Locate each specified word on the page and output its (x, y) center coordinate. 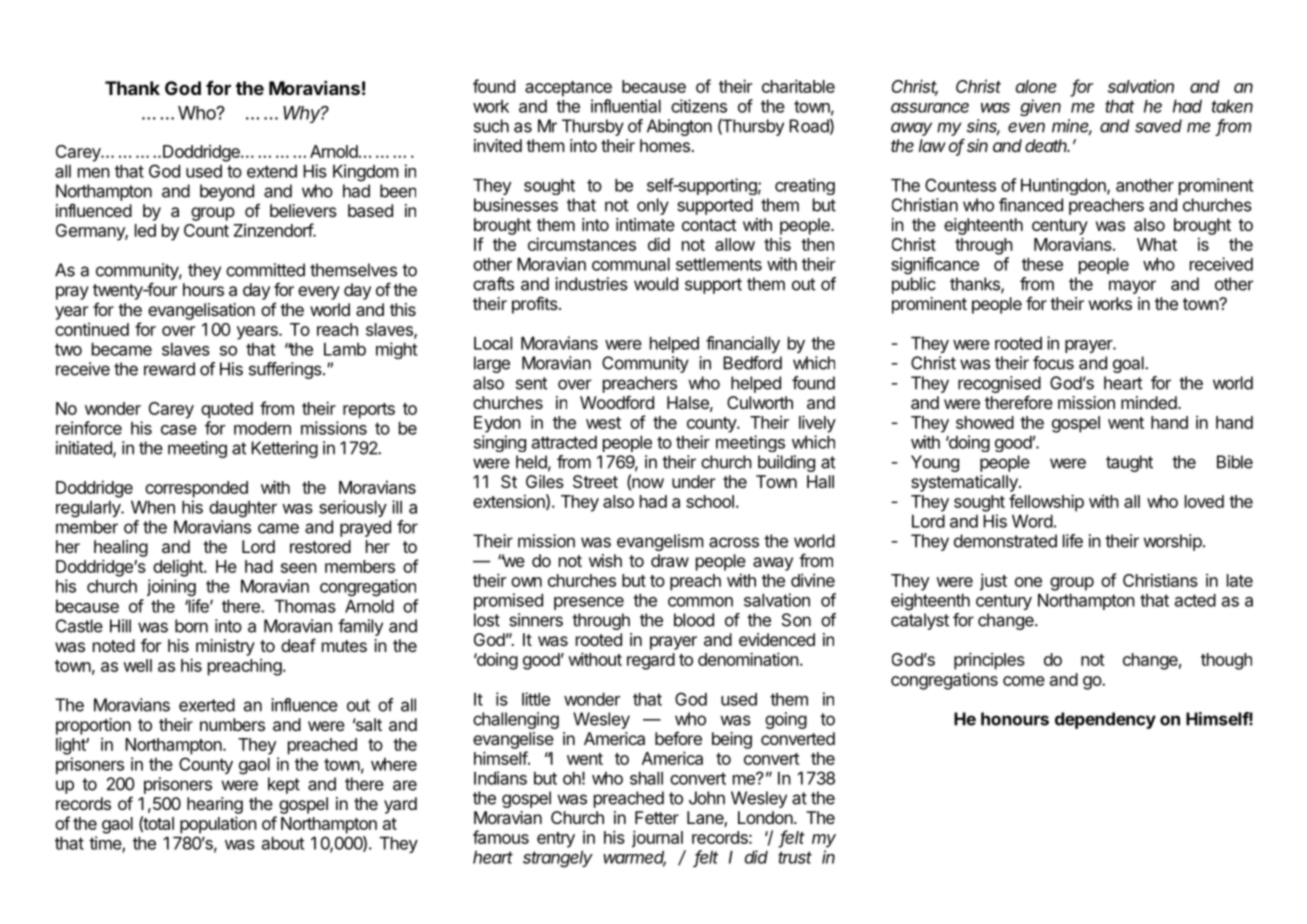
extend (272, 171)
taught (1129, 463)
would (656, 284)
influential (626, 106)
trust (795, 857)
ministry (225, 647)
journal (657, 839)
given (1040, 107)
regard (651, 661)
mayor (1132, 287)
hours (203, 289)
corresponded (196, 489)
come (1024, 681)
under (693, 481)
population (218, 825)
